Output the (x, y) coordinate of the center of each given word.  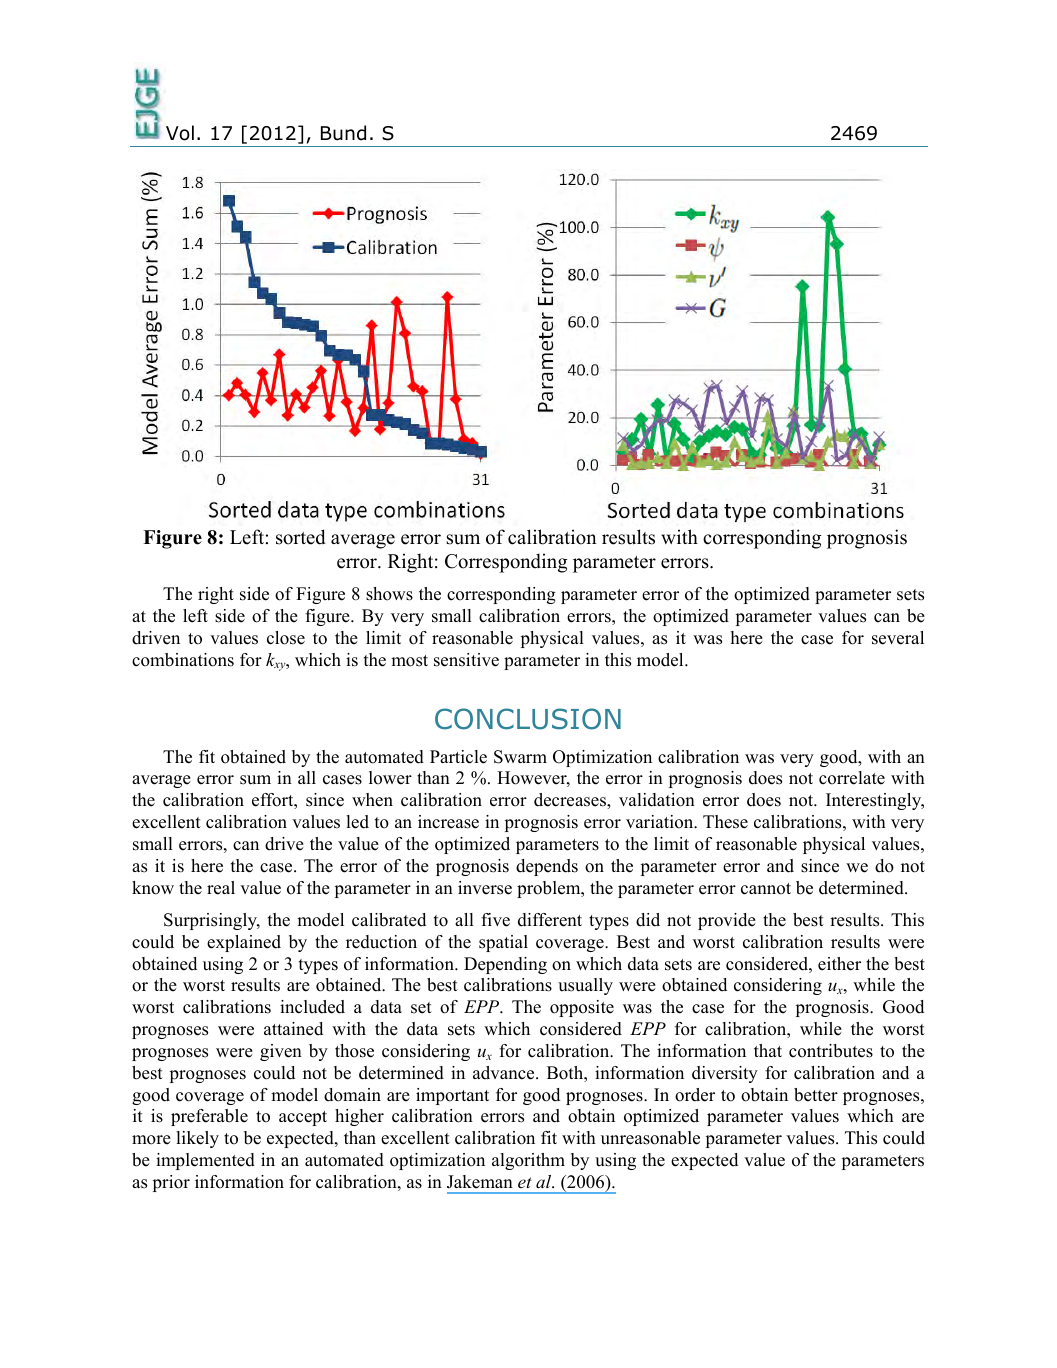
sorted (300, 537)
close (286, 638)
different (550, 920)
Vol (180, 133)
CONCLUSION (528, 719)
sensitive (466, 660)
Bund (343, 133)
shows (389, 594)
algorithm (528, 1161)
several (898, 638)
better (816, 1095)
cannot (766, 889)
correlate (852, 778)
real (221, 888)
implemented (205, 1161)
